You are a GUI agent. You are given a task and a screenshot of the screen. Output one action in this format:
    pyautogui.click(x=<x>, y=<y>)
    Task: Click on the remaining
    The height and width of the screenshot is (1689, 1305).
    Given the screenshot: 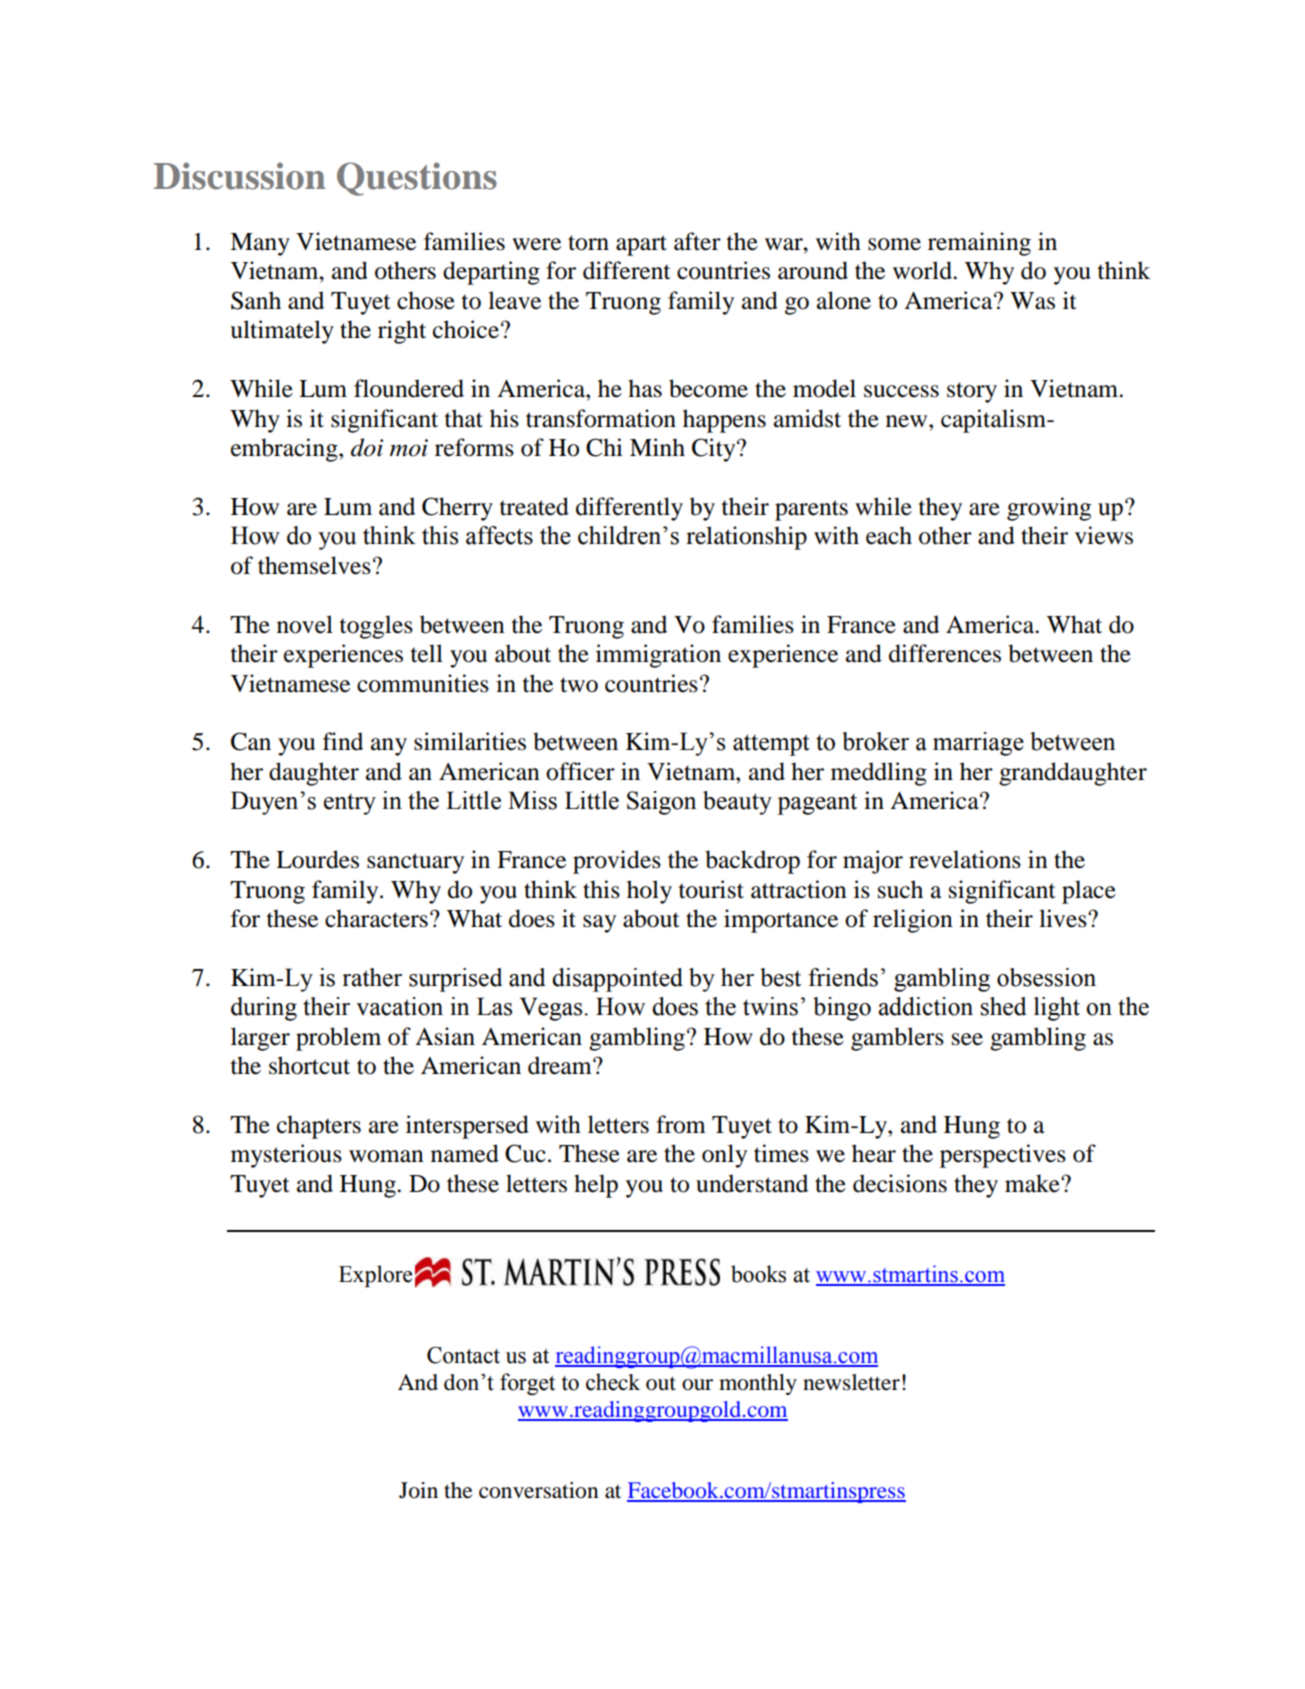 What is the action you would take?
    pyautogui.click(x=979, y=244)
